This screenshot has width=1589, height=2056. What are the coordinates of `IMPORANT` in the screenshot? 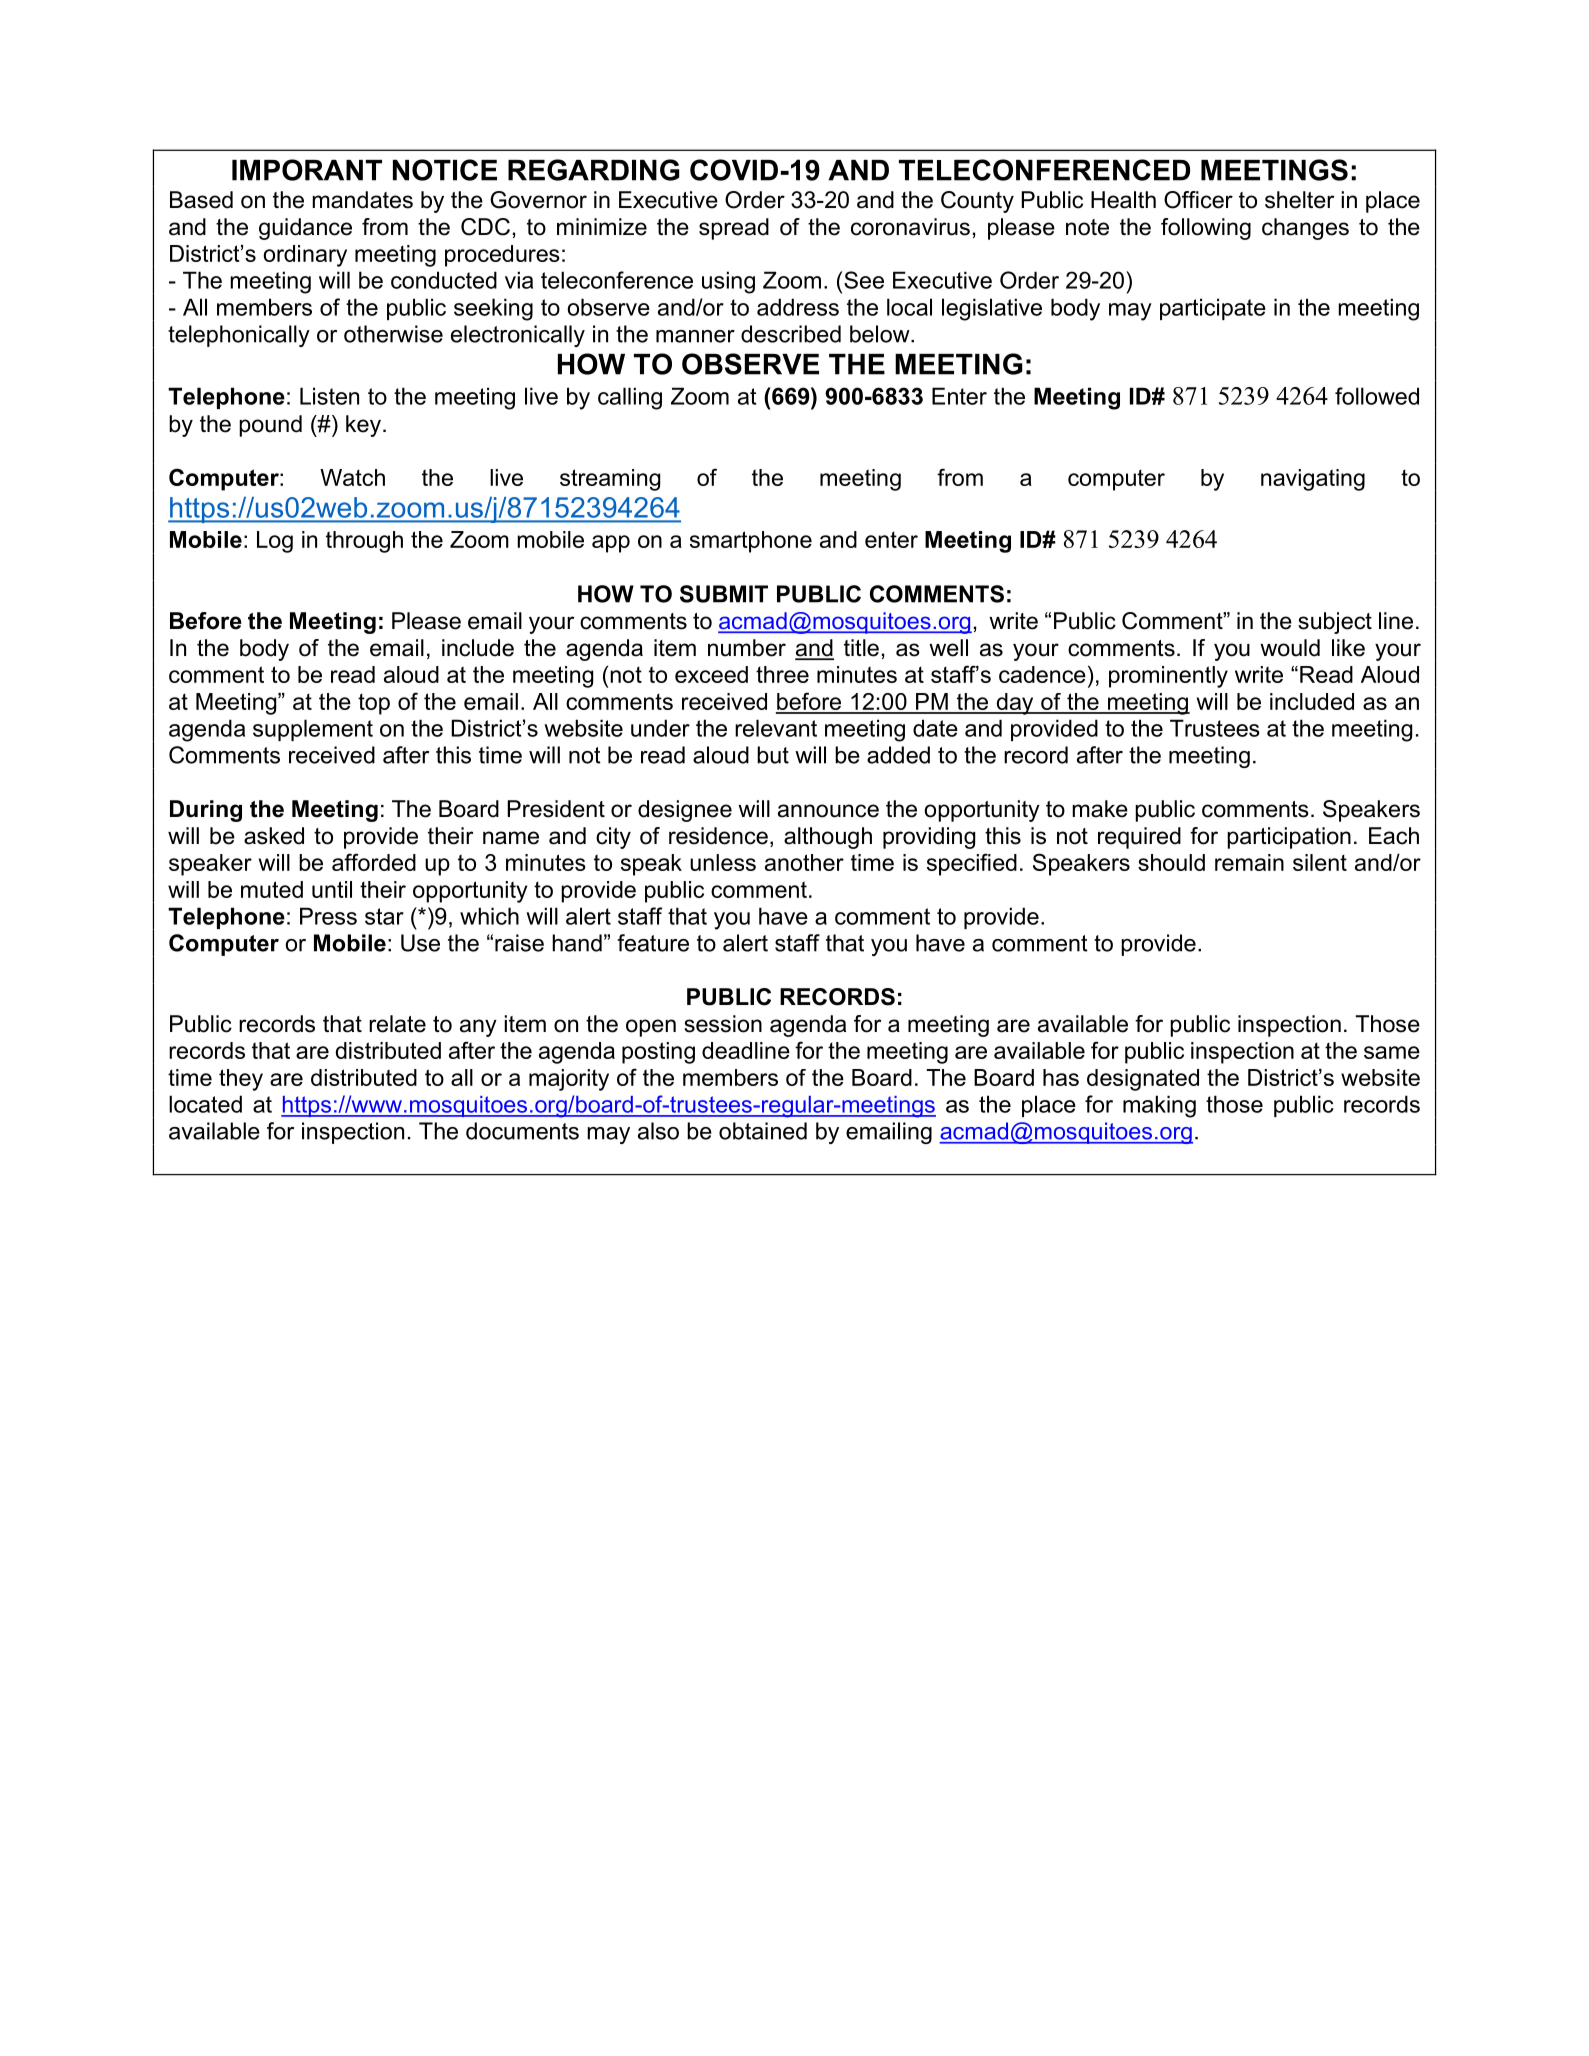 It's located at (307, 170).
